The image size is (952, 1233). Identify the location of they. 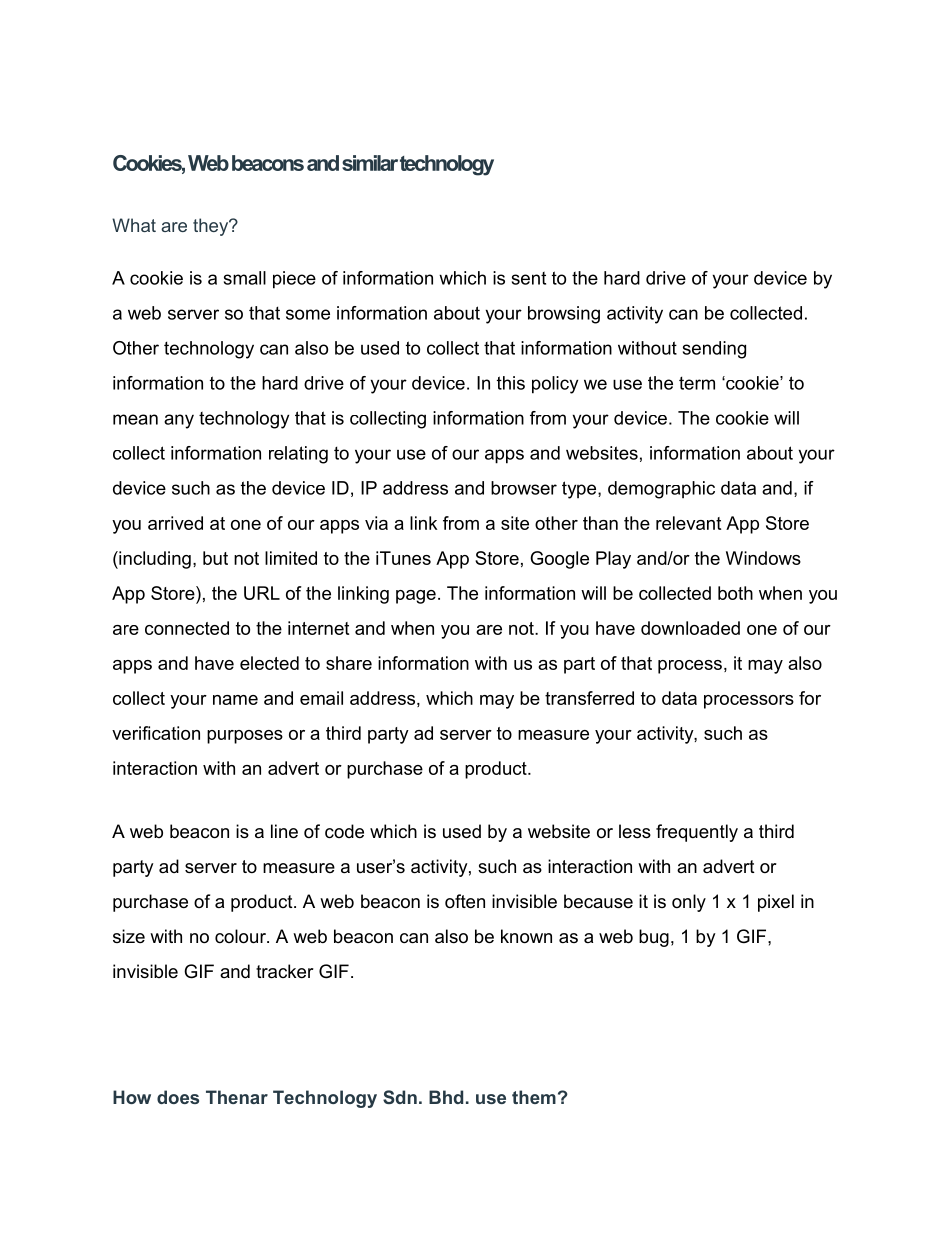
(212, 227).
